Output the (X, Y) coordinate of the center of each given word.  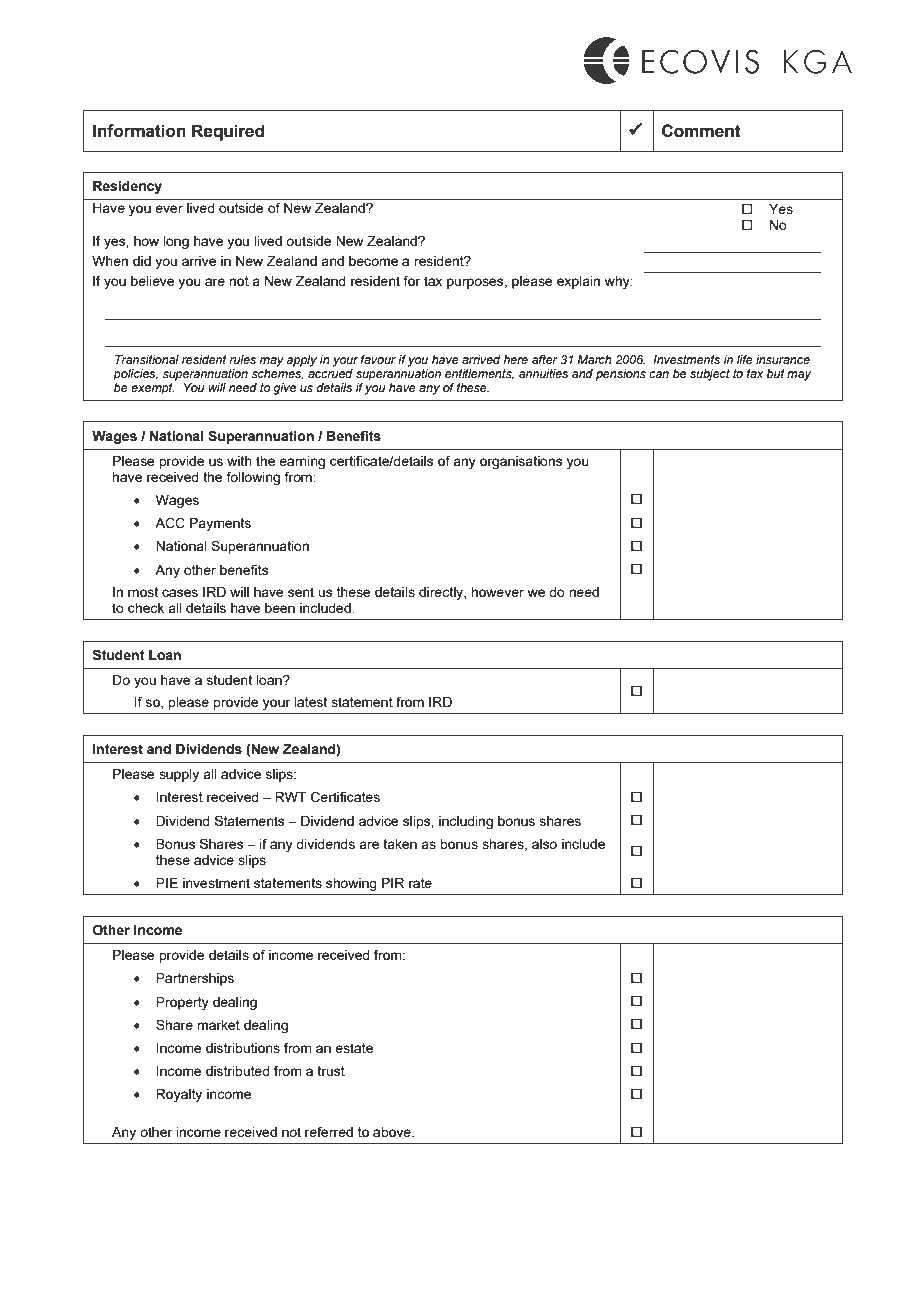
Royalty (179, 1095)
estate (354, 1048)
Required (228, 132)
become (373, 261)
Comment (701, 131)
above (393, 1132)
